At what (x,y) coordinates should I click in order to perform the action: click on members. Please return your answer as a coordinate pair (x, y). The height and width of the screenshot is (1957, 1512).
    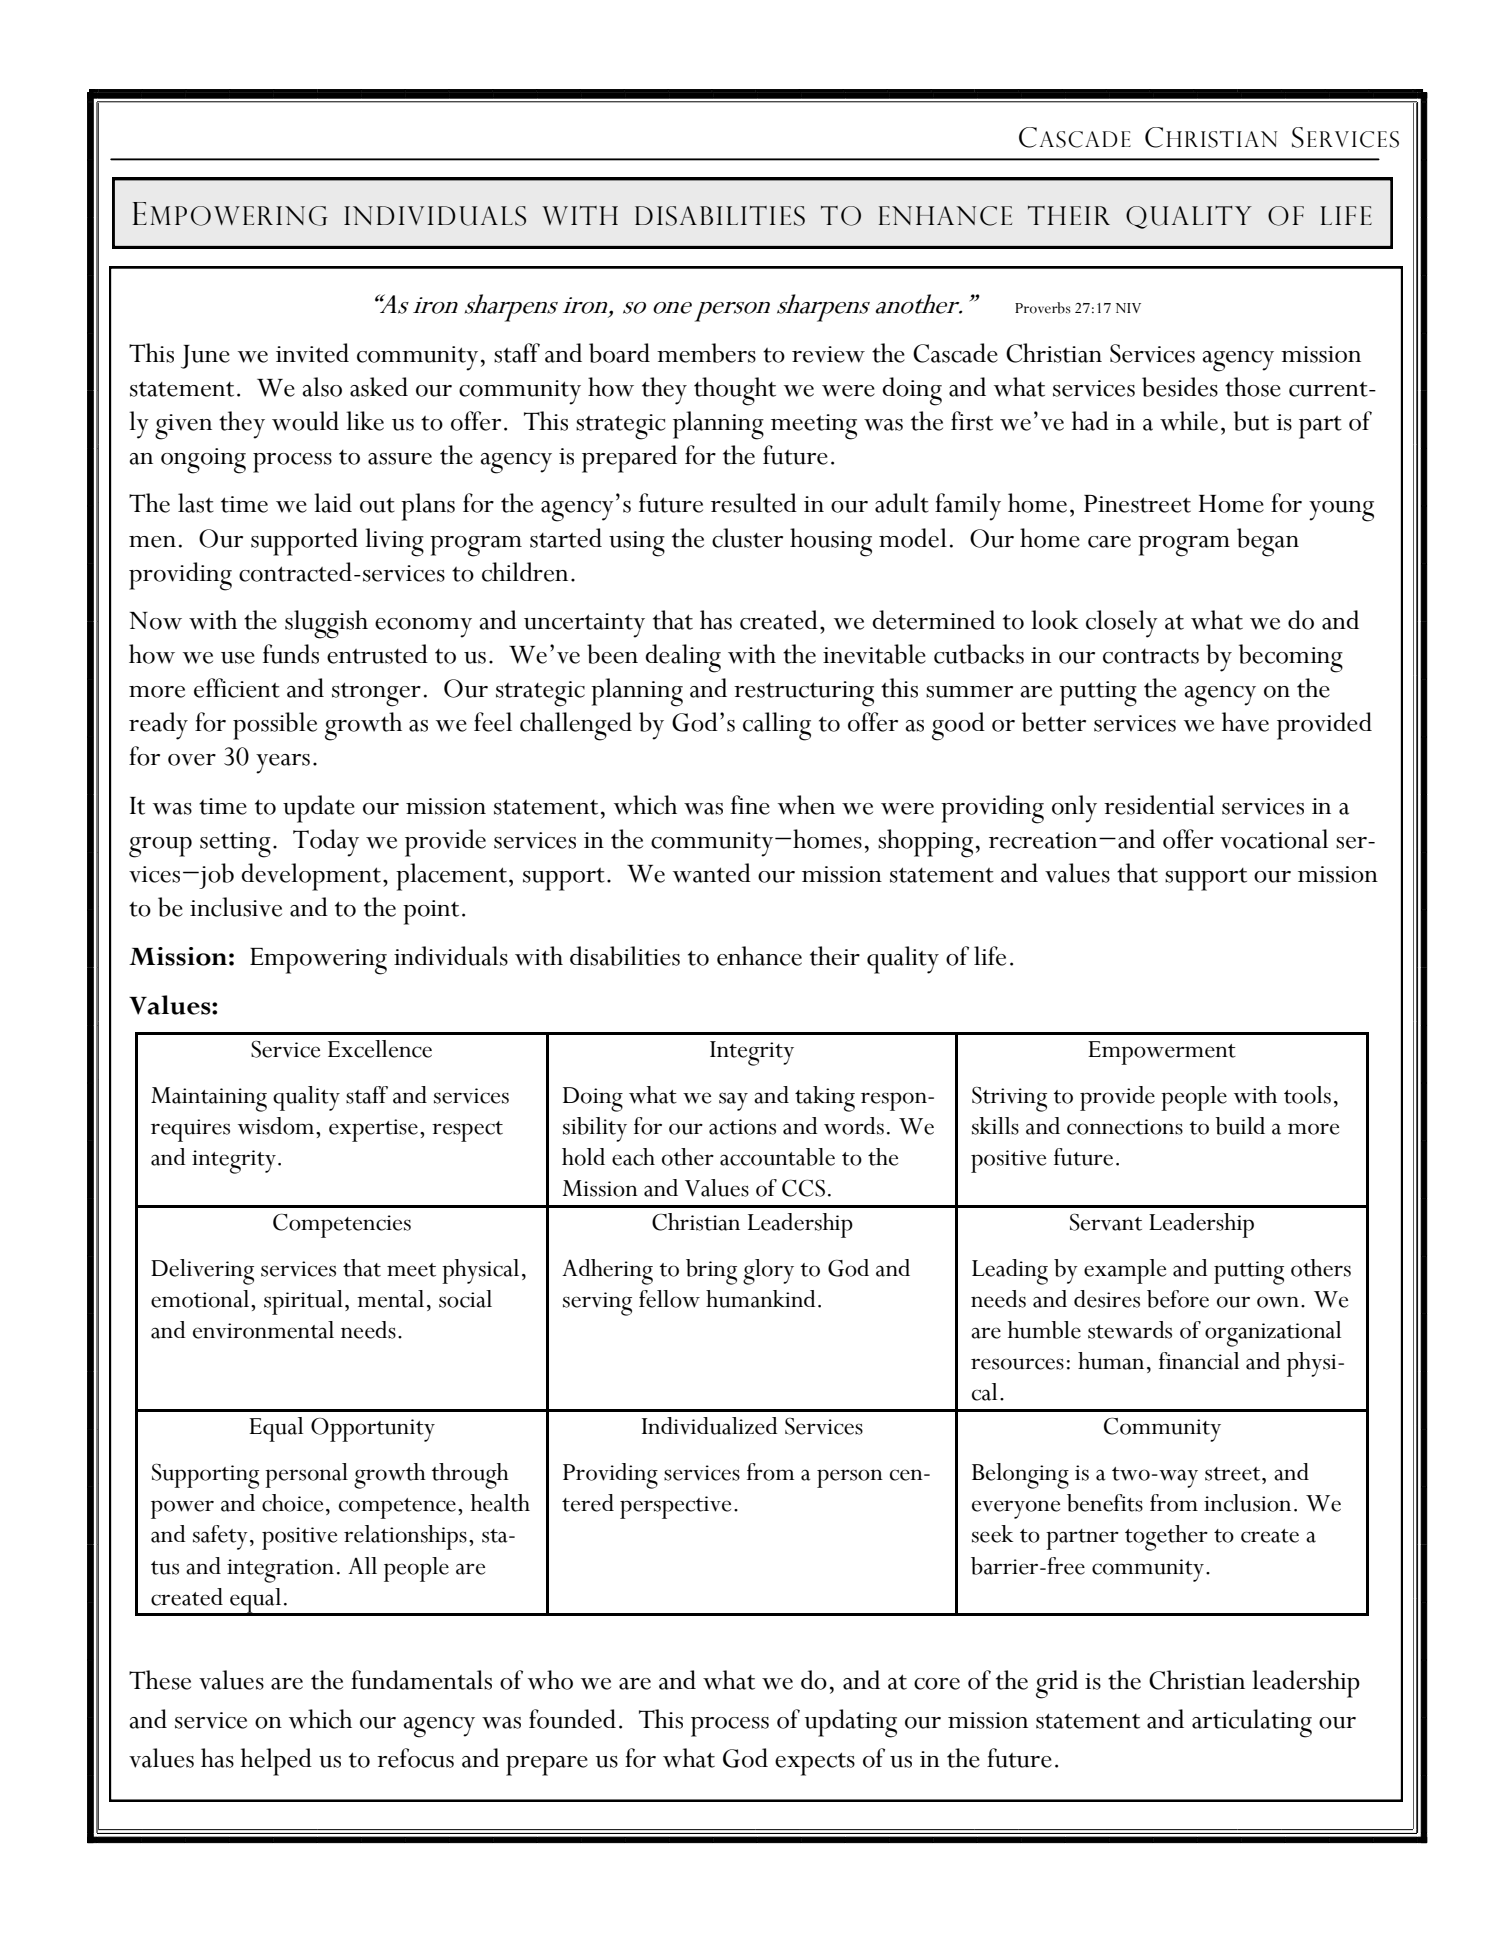
    Looking at the image, I should click on (706, 353).
